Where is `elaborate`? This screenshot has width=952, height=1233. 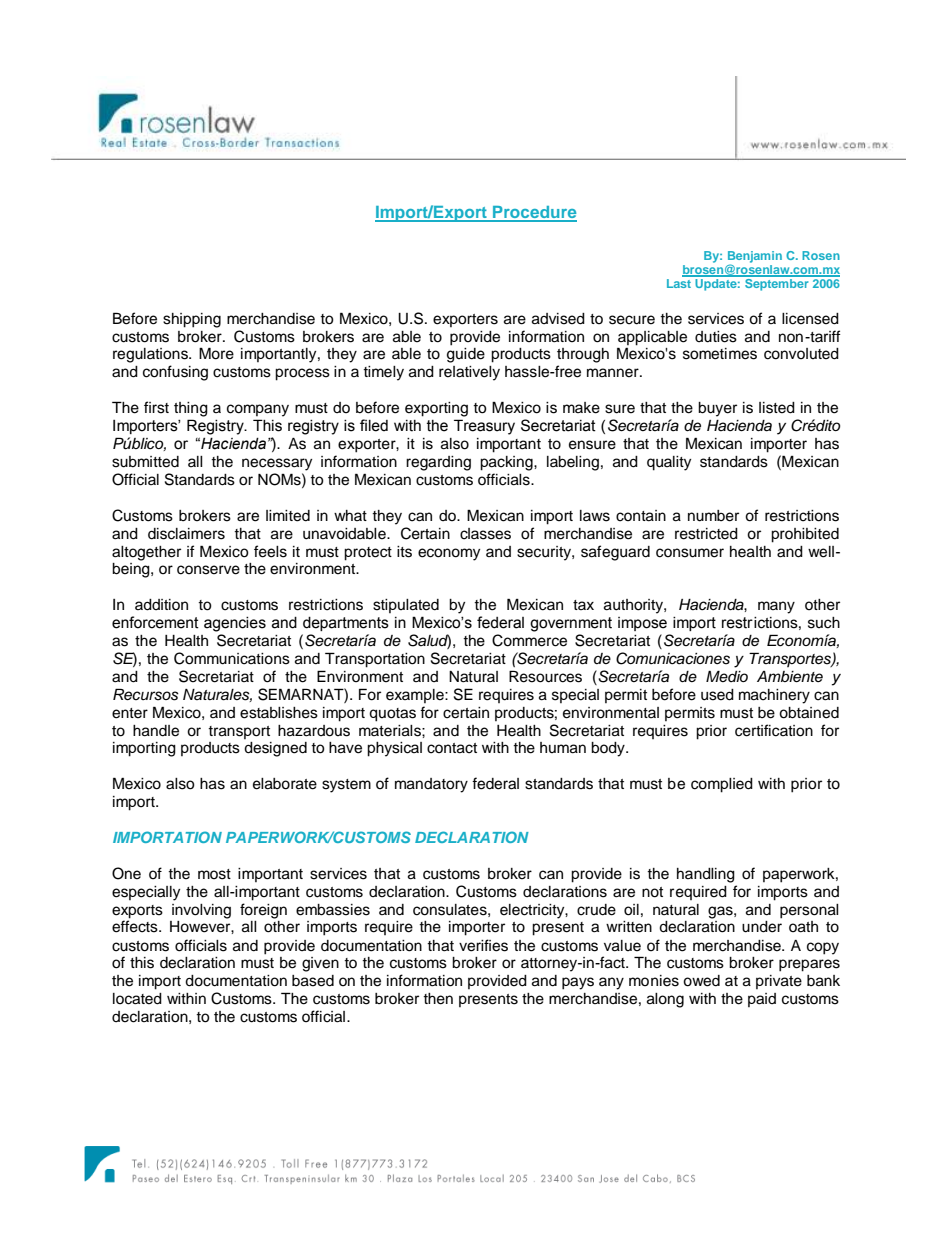
elaborate is located at coordinates (285, 784).
